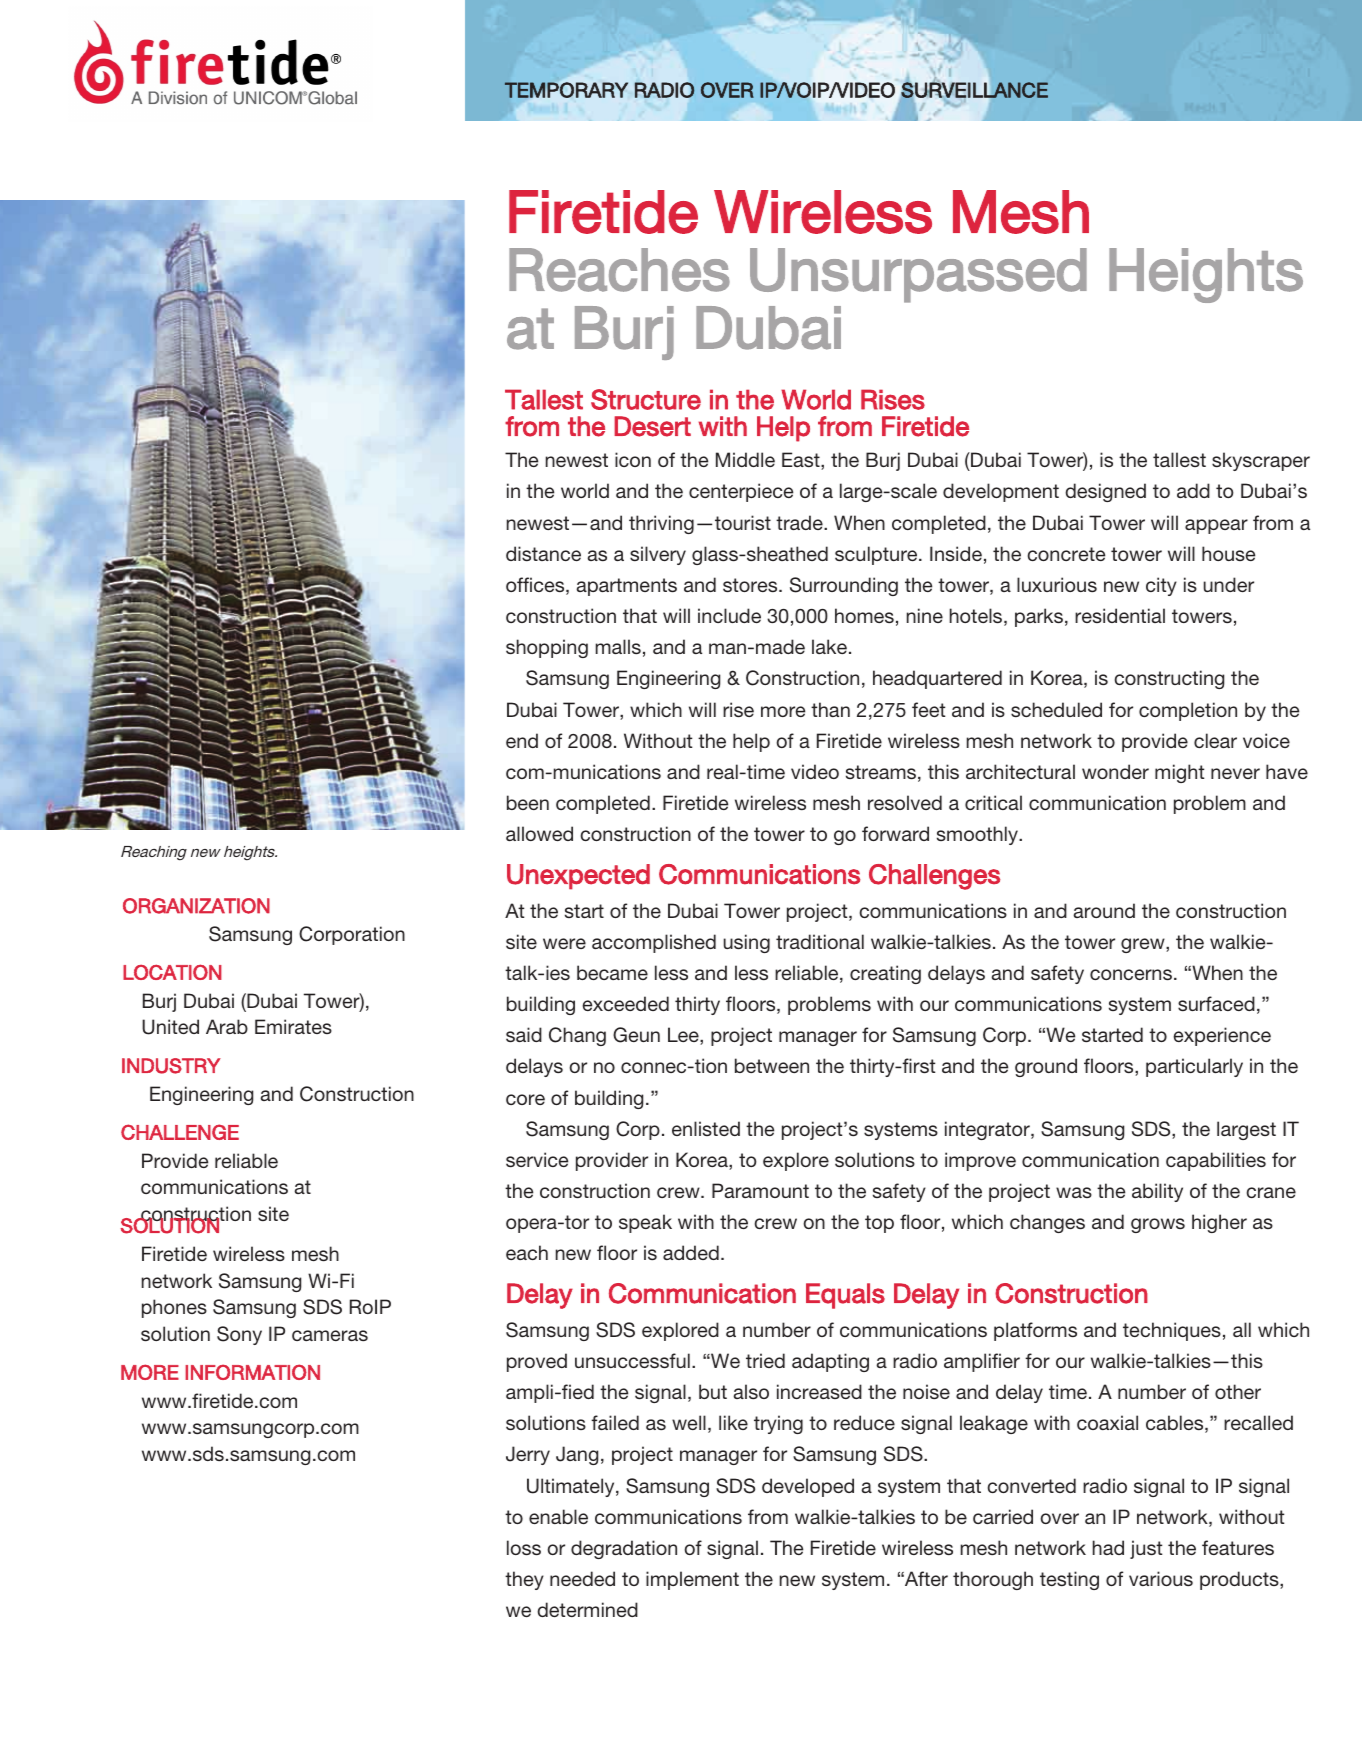 Image resolution: width=1362 pixels, height=1763 pixels. What do you see at coordinates (974, 90) in the screenshot?
I see `SURVEILLANCE` at bounding box center [974, 90].
